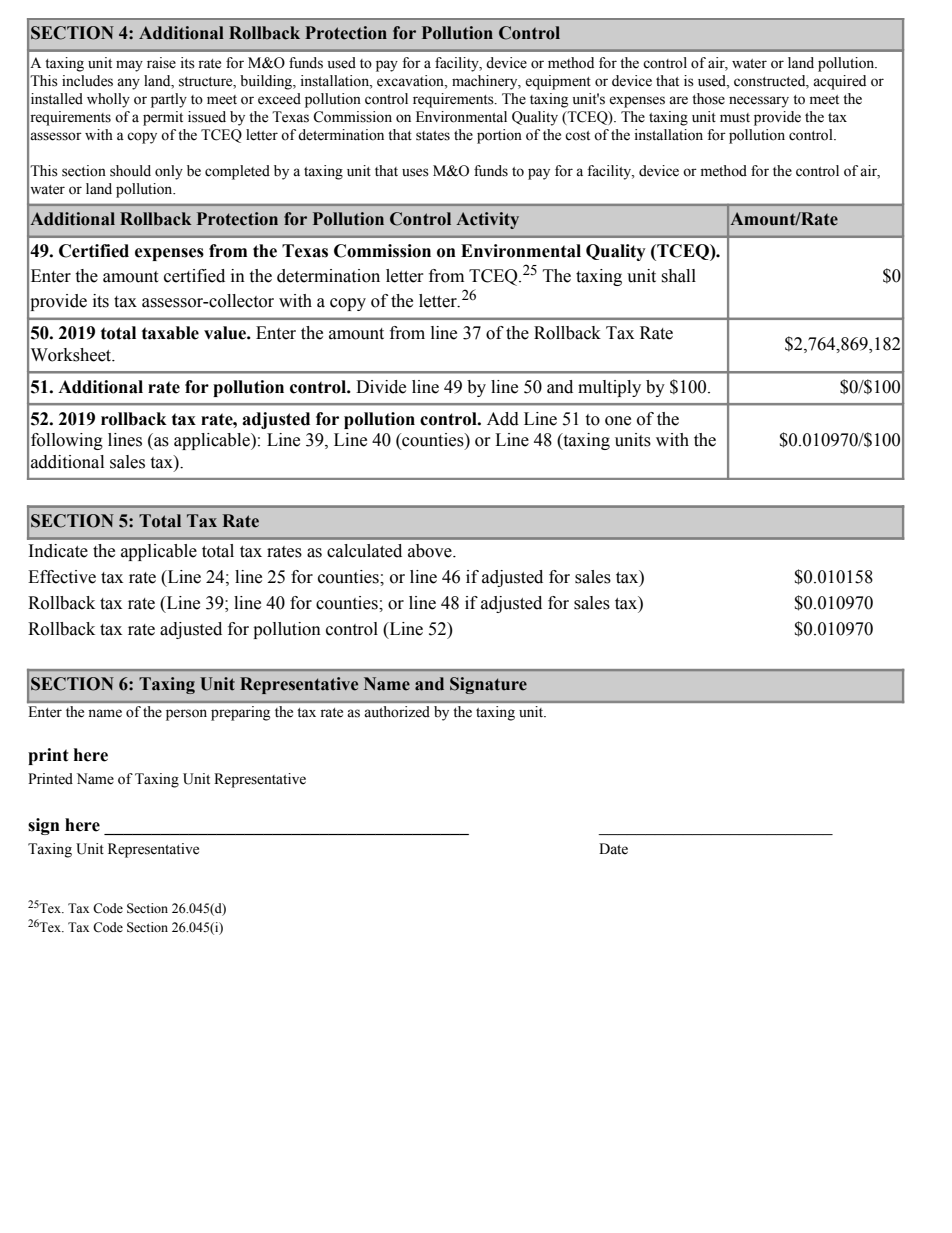 This screenshot has width=952, height=1233. Describe the element at coordinates (759, 102) in the screenshot. I see `necessary` at that location.
